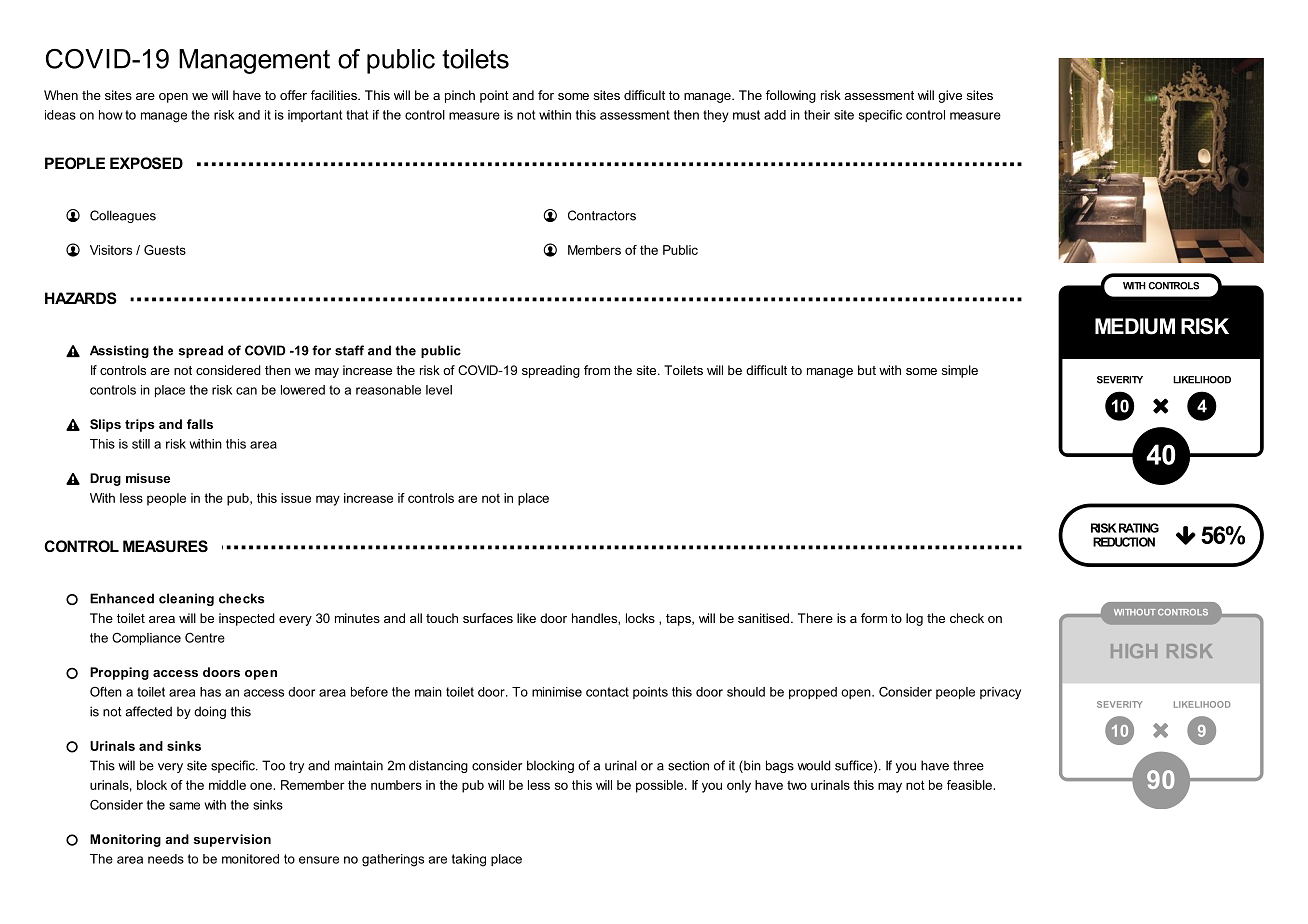 This screenshot has width=1308, height=924. I want to click on give, so click(950, 96).
